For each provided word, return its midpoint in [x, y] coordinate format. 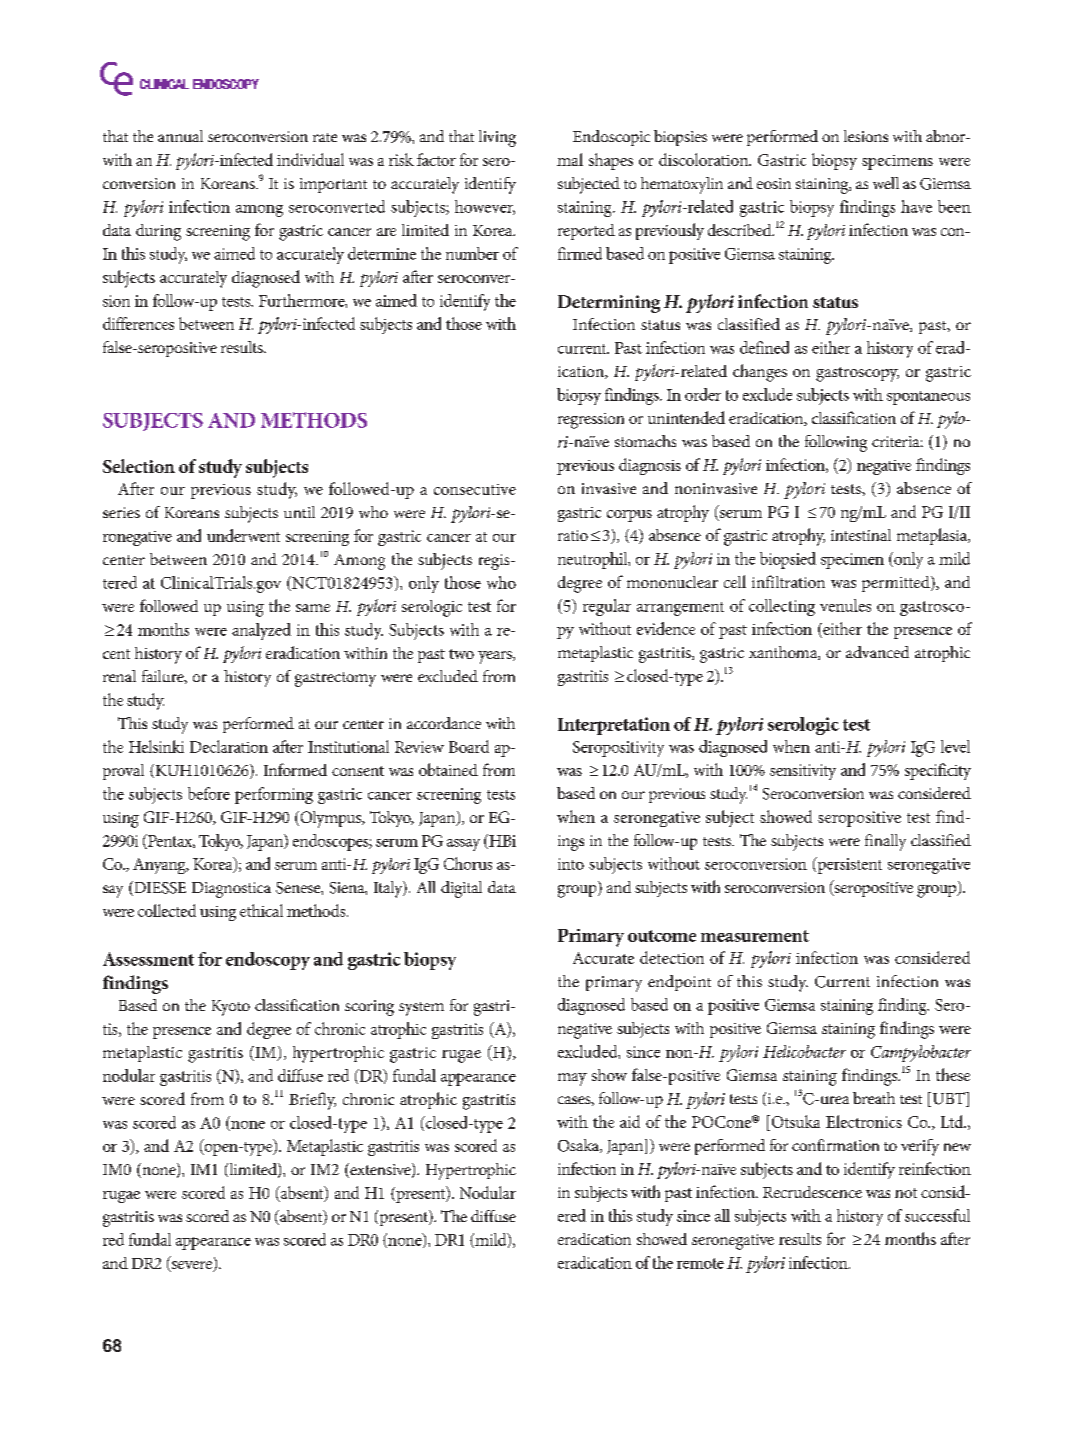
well [886, 183]
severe [192, 1266]
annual [180, 136]
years [496, 657]
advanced [877, 652]
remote [700, 1263]
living [497, 138]
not [906, 1193]
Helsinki [156, 746]
